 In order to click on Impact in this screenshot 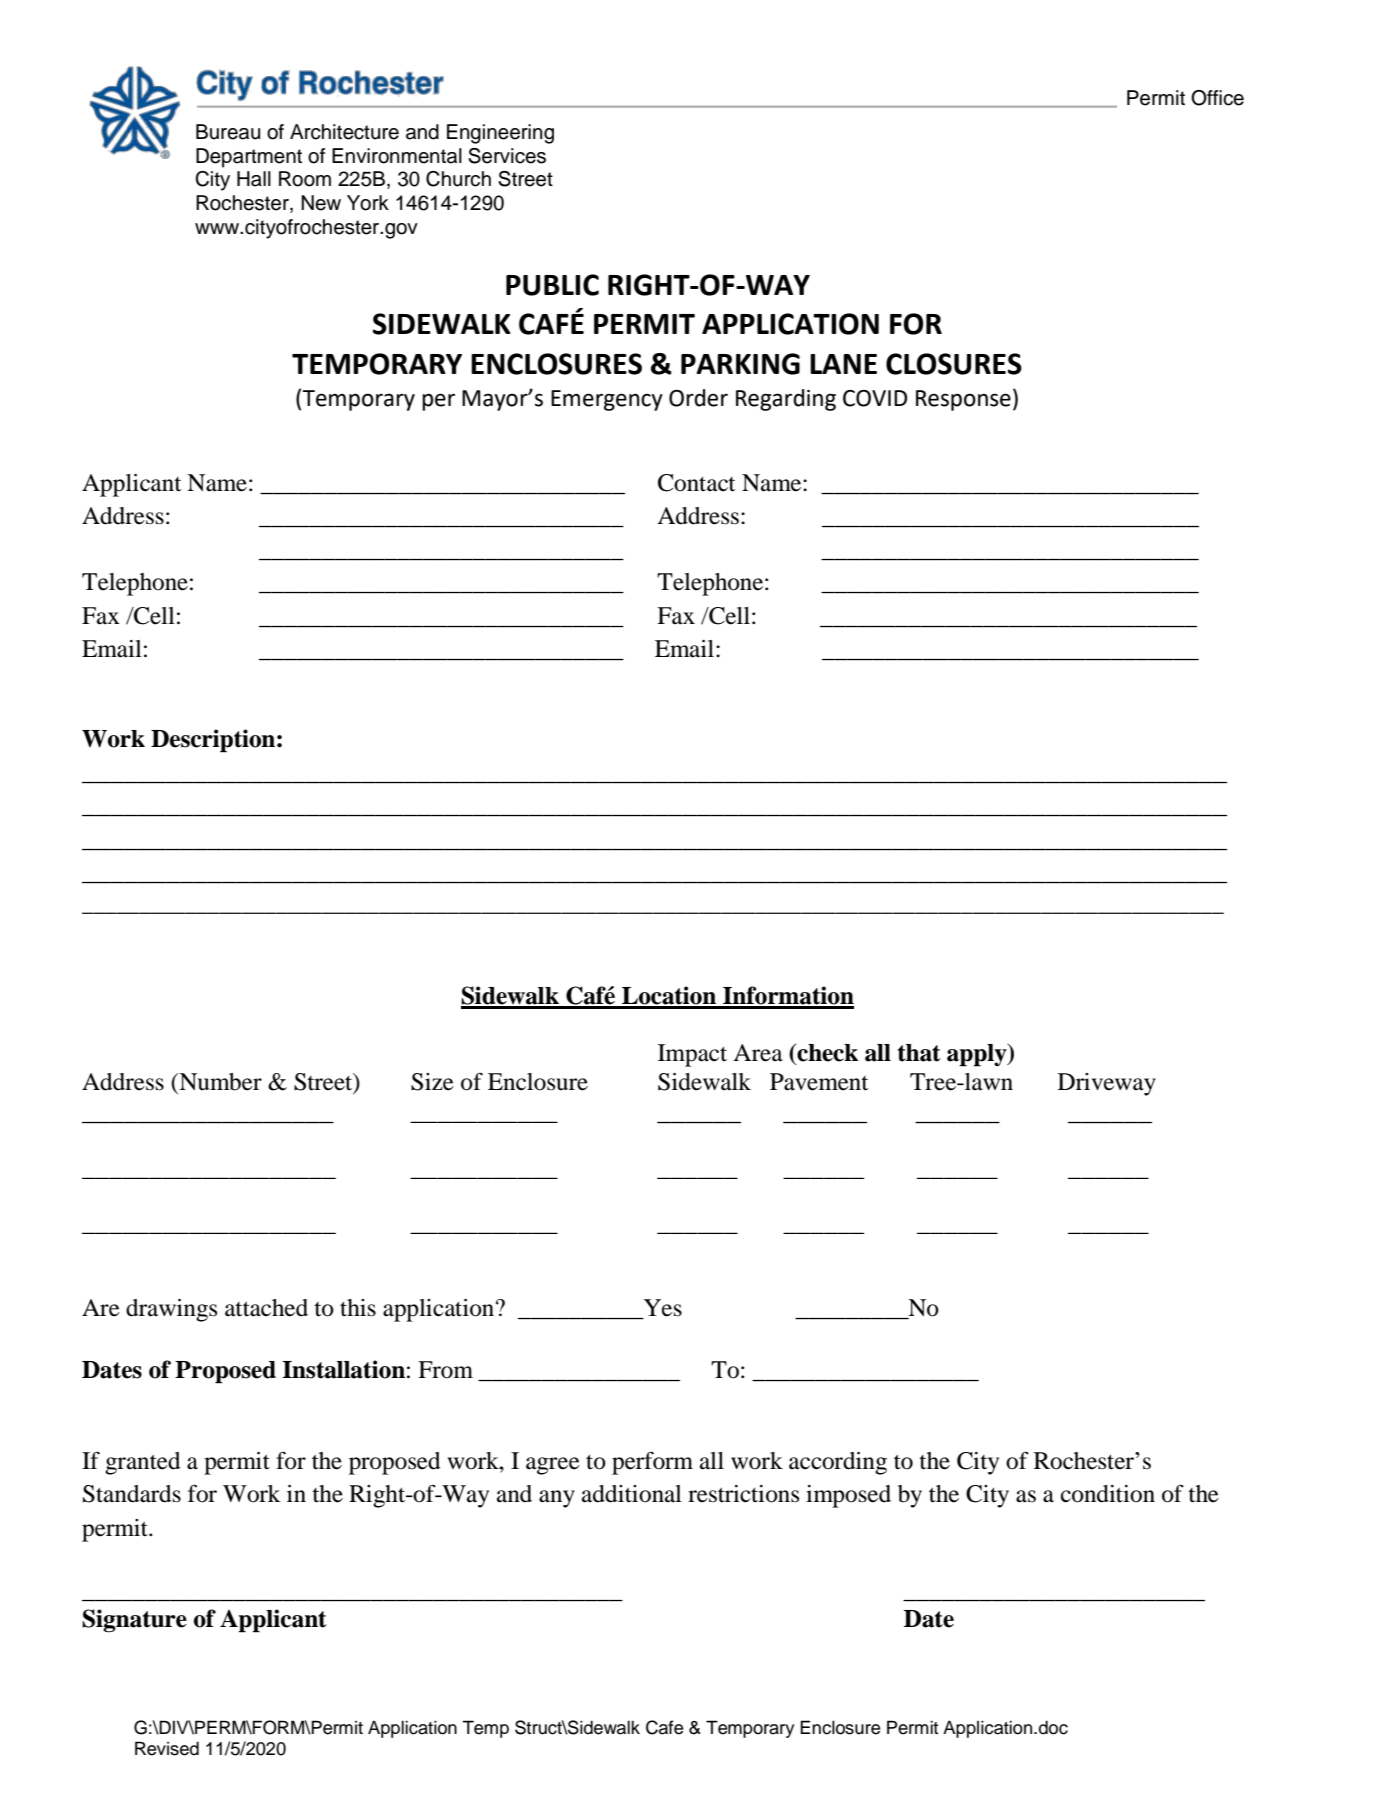, I will do `click(692, 1055)`.
